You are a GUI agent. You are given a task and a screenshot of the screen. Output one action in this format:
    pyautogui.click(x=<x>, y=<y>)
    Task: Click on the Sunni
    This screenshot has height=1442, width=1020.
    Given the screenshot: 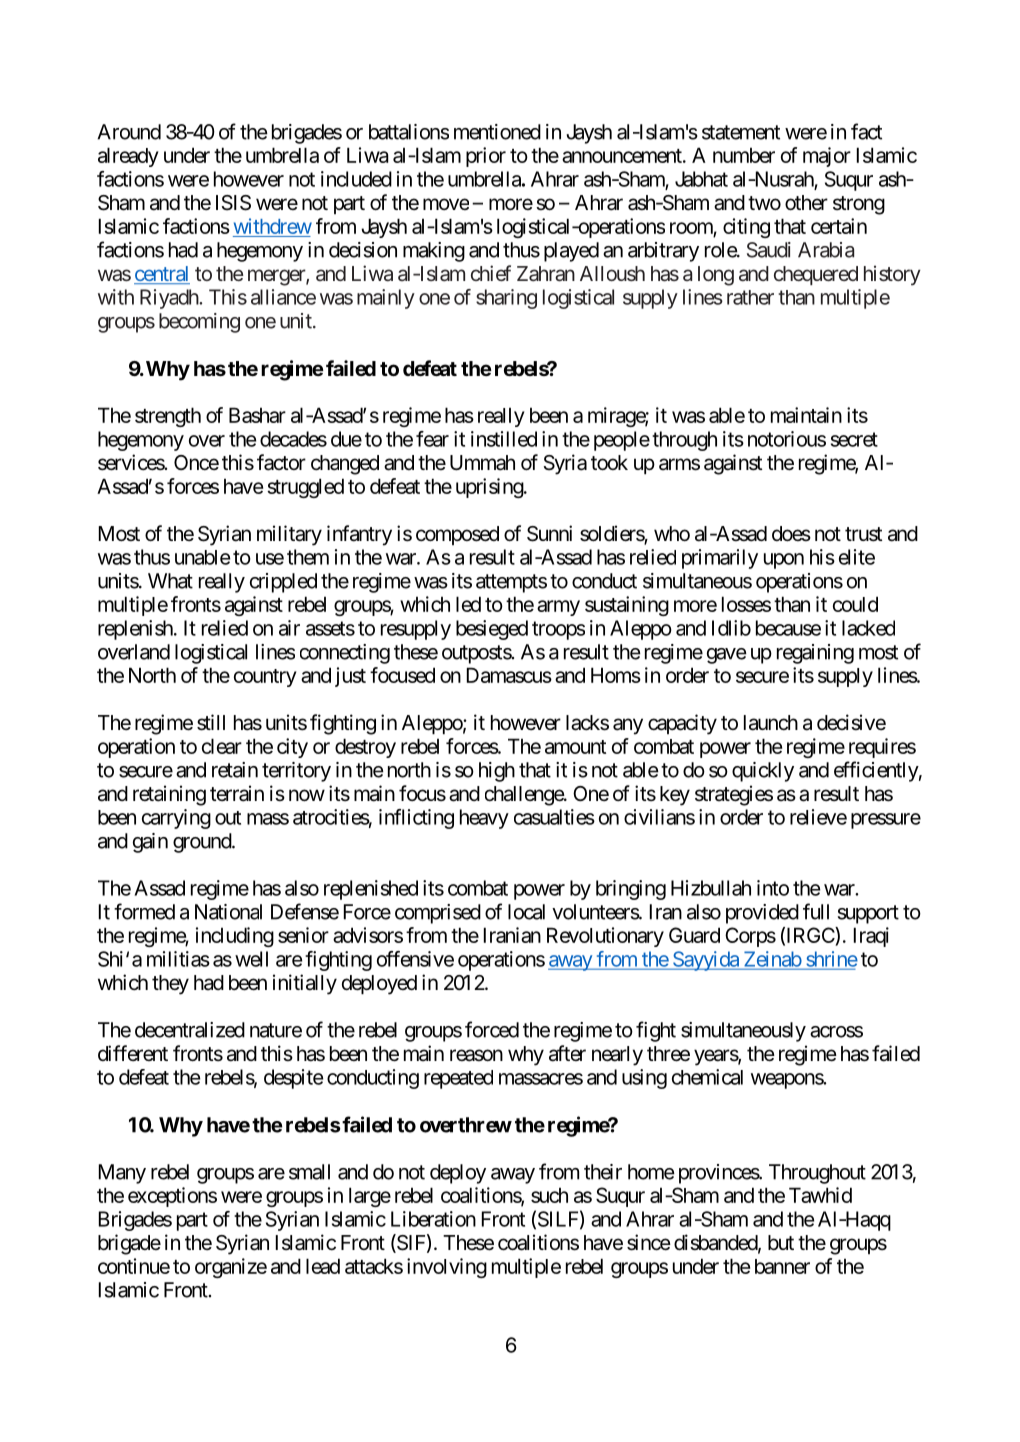 What is the action you would take?
    pyautogui.click(x=549, y=533)
